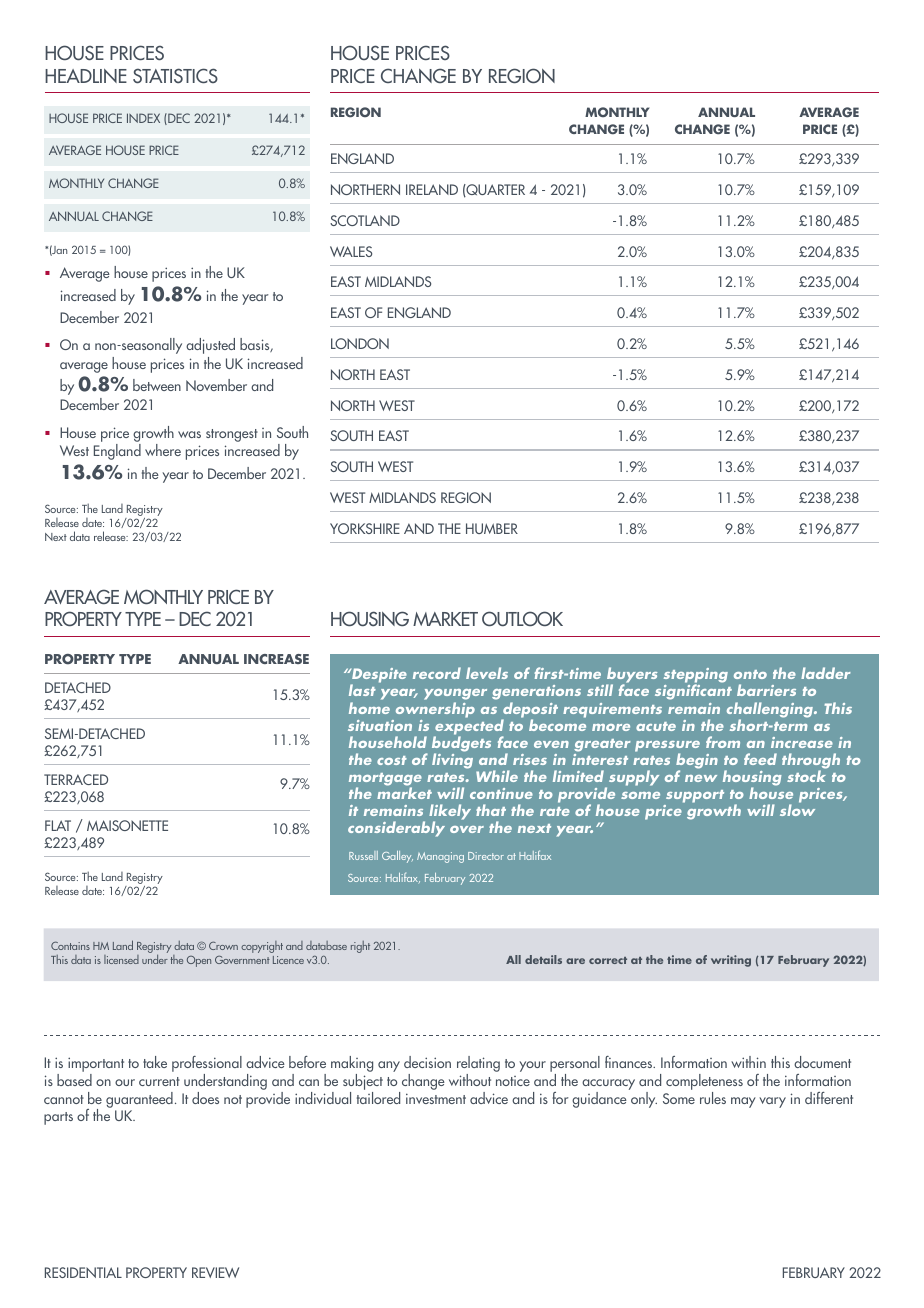 The image size is (924, 1308). Describe the element at coordinates (163, 450) in the document. I see `where` at that location.
